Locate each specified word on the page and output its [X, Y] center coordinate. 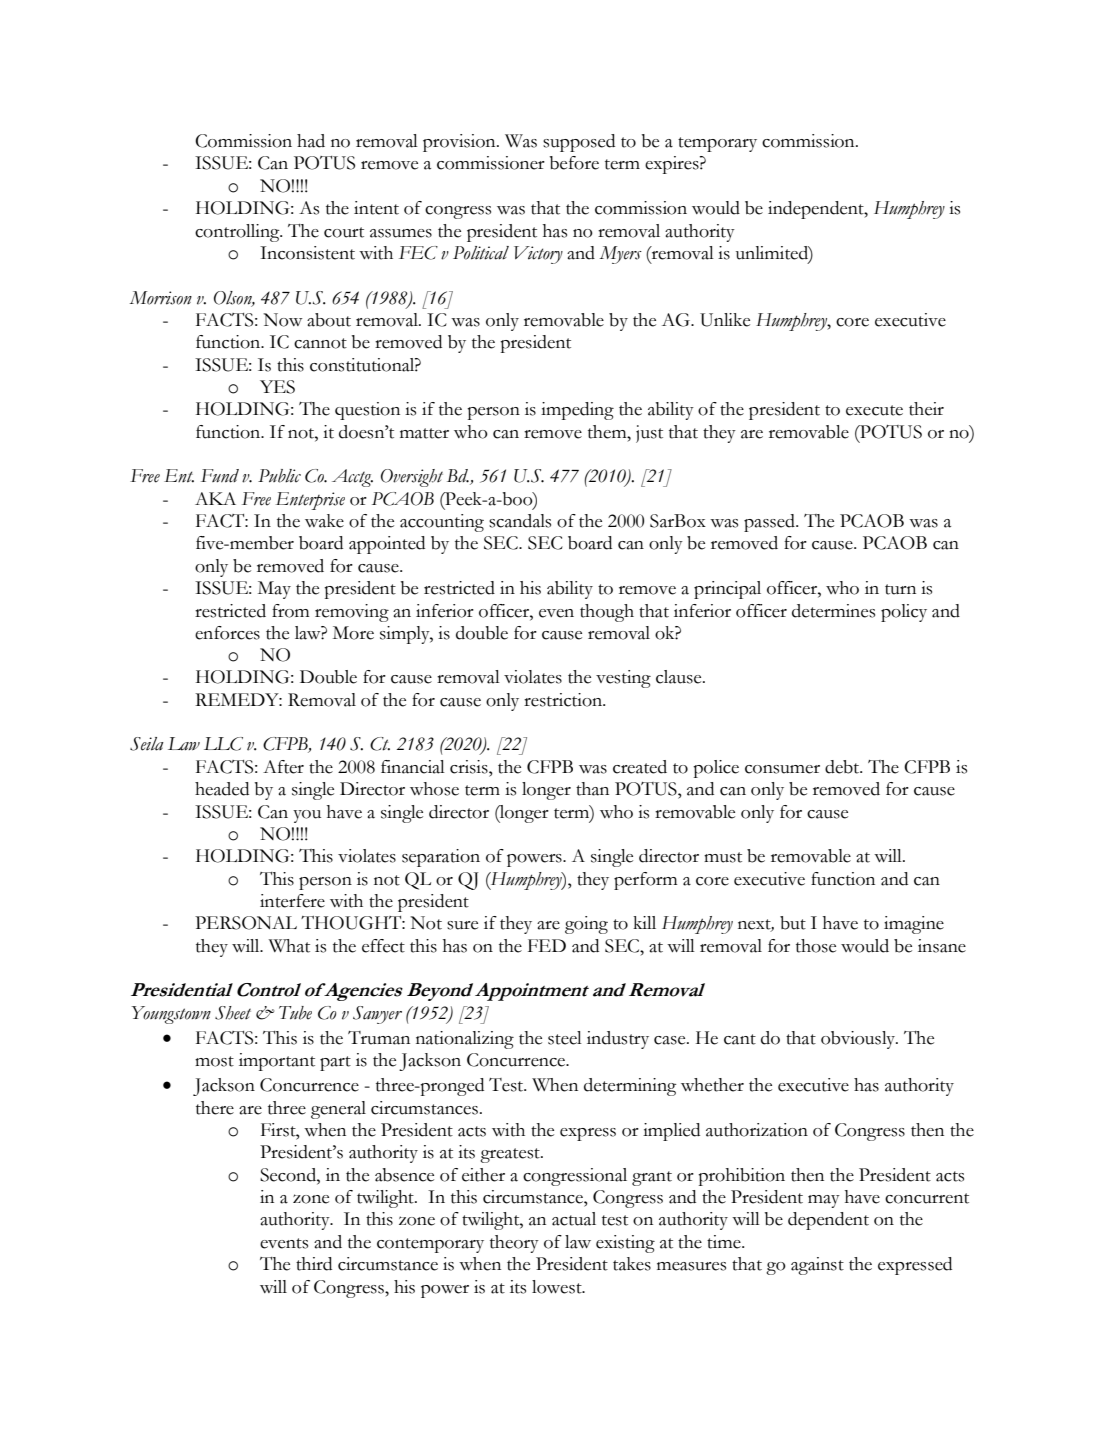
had [311, 141]
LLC [223, 744]
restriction [564, 700]
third [314, 1264]
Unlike [725, 320]
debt [843, 767]
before [574, 163]
